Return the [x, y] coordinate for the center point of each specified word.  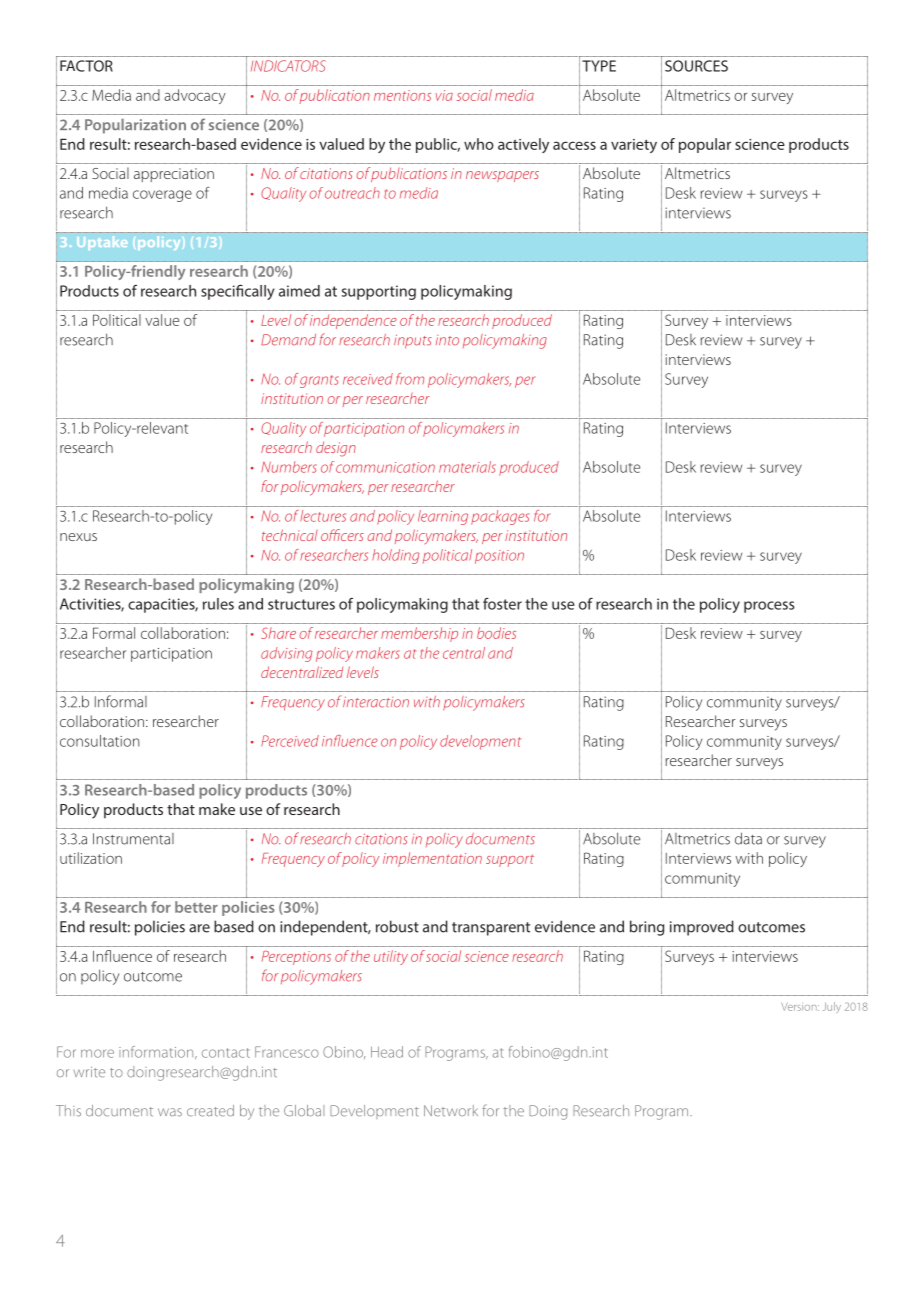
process [769, 607]
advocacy [195, 96]
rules [218, 604]
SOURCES [696, 66]
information [157, 1052]
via [444, 95]
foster [502, 604]
